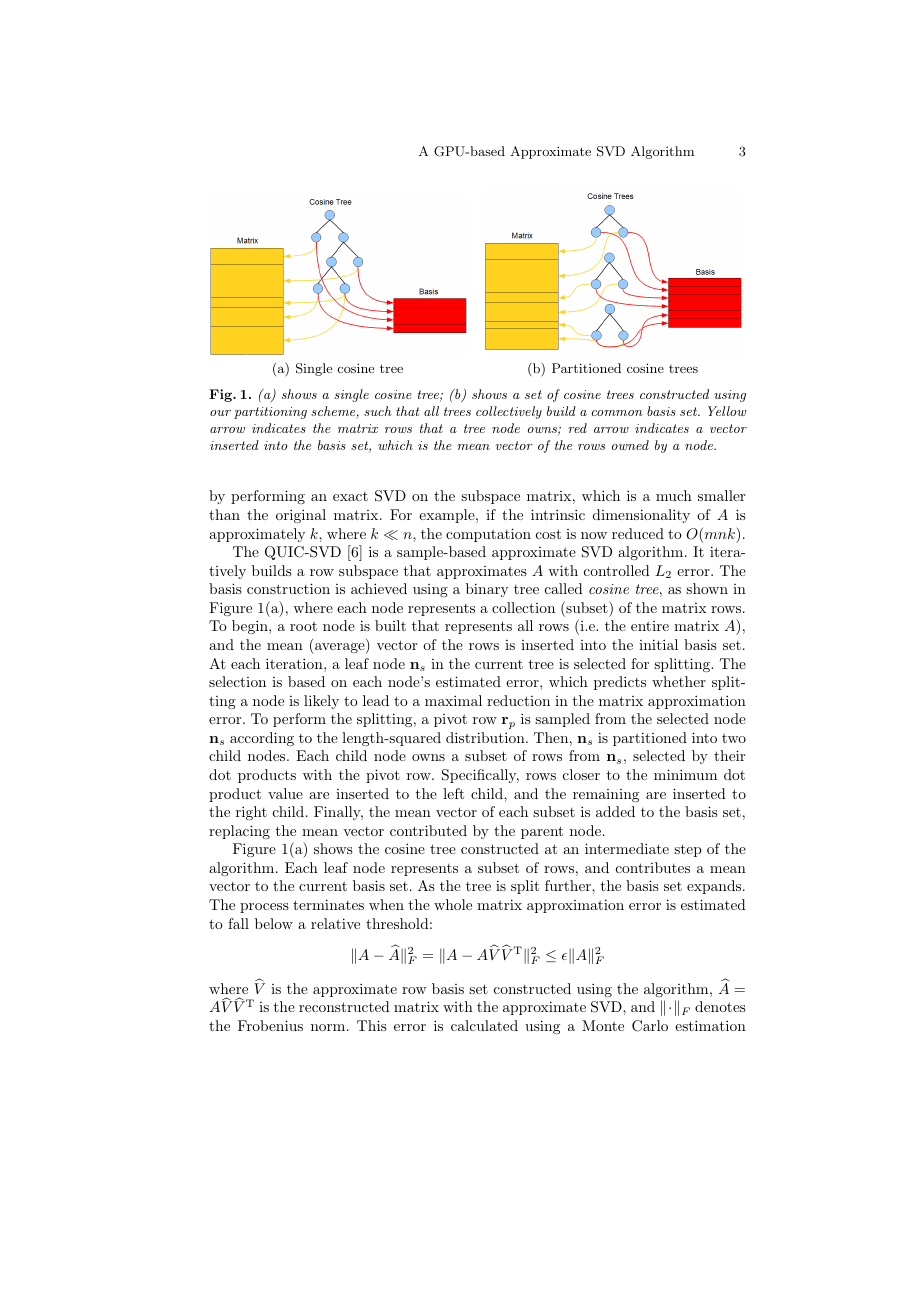  I want to click on contributed, so click(428, 830).
